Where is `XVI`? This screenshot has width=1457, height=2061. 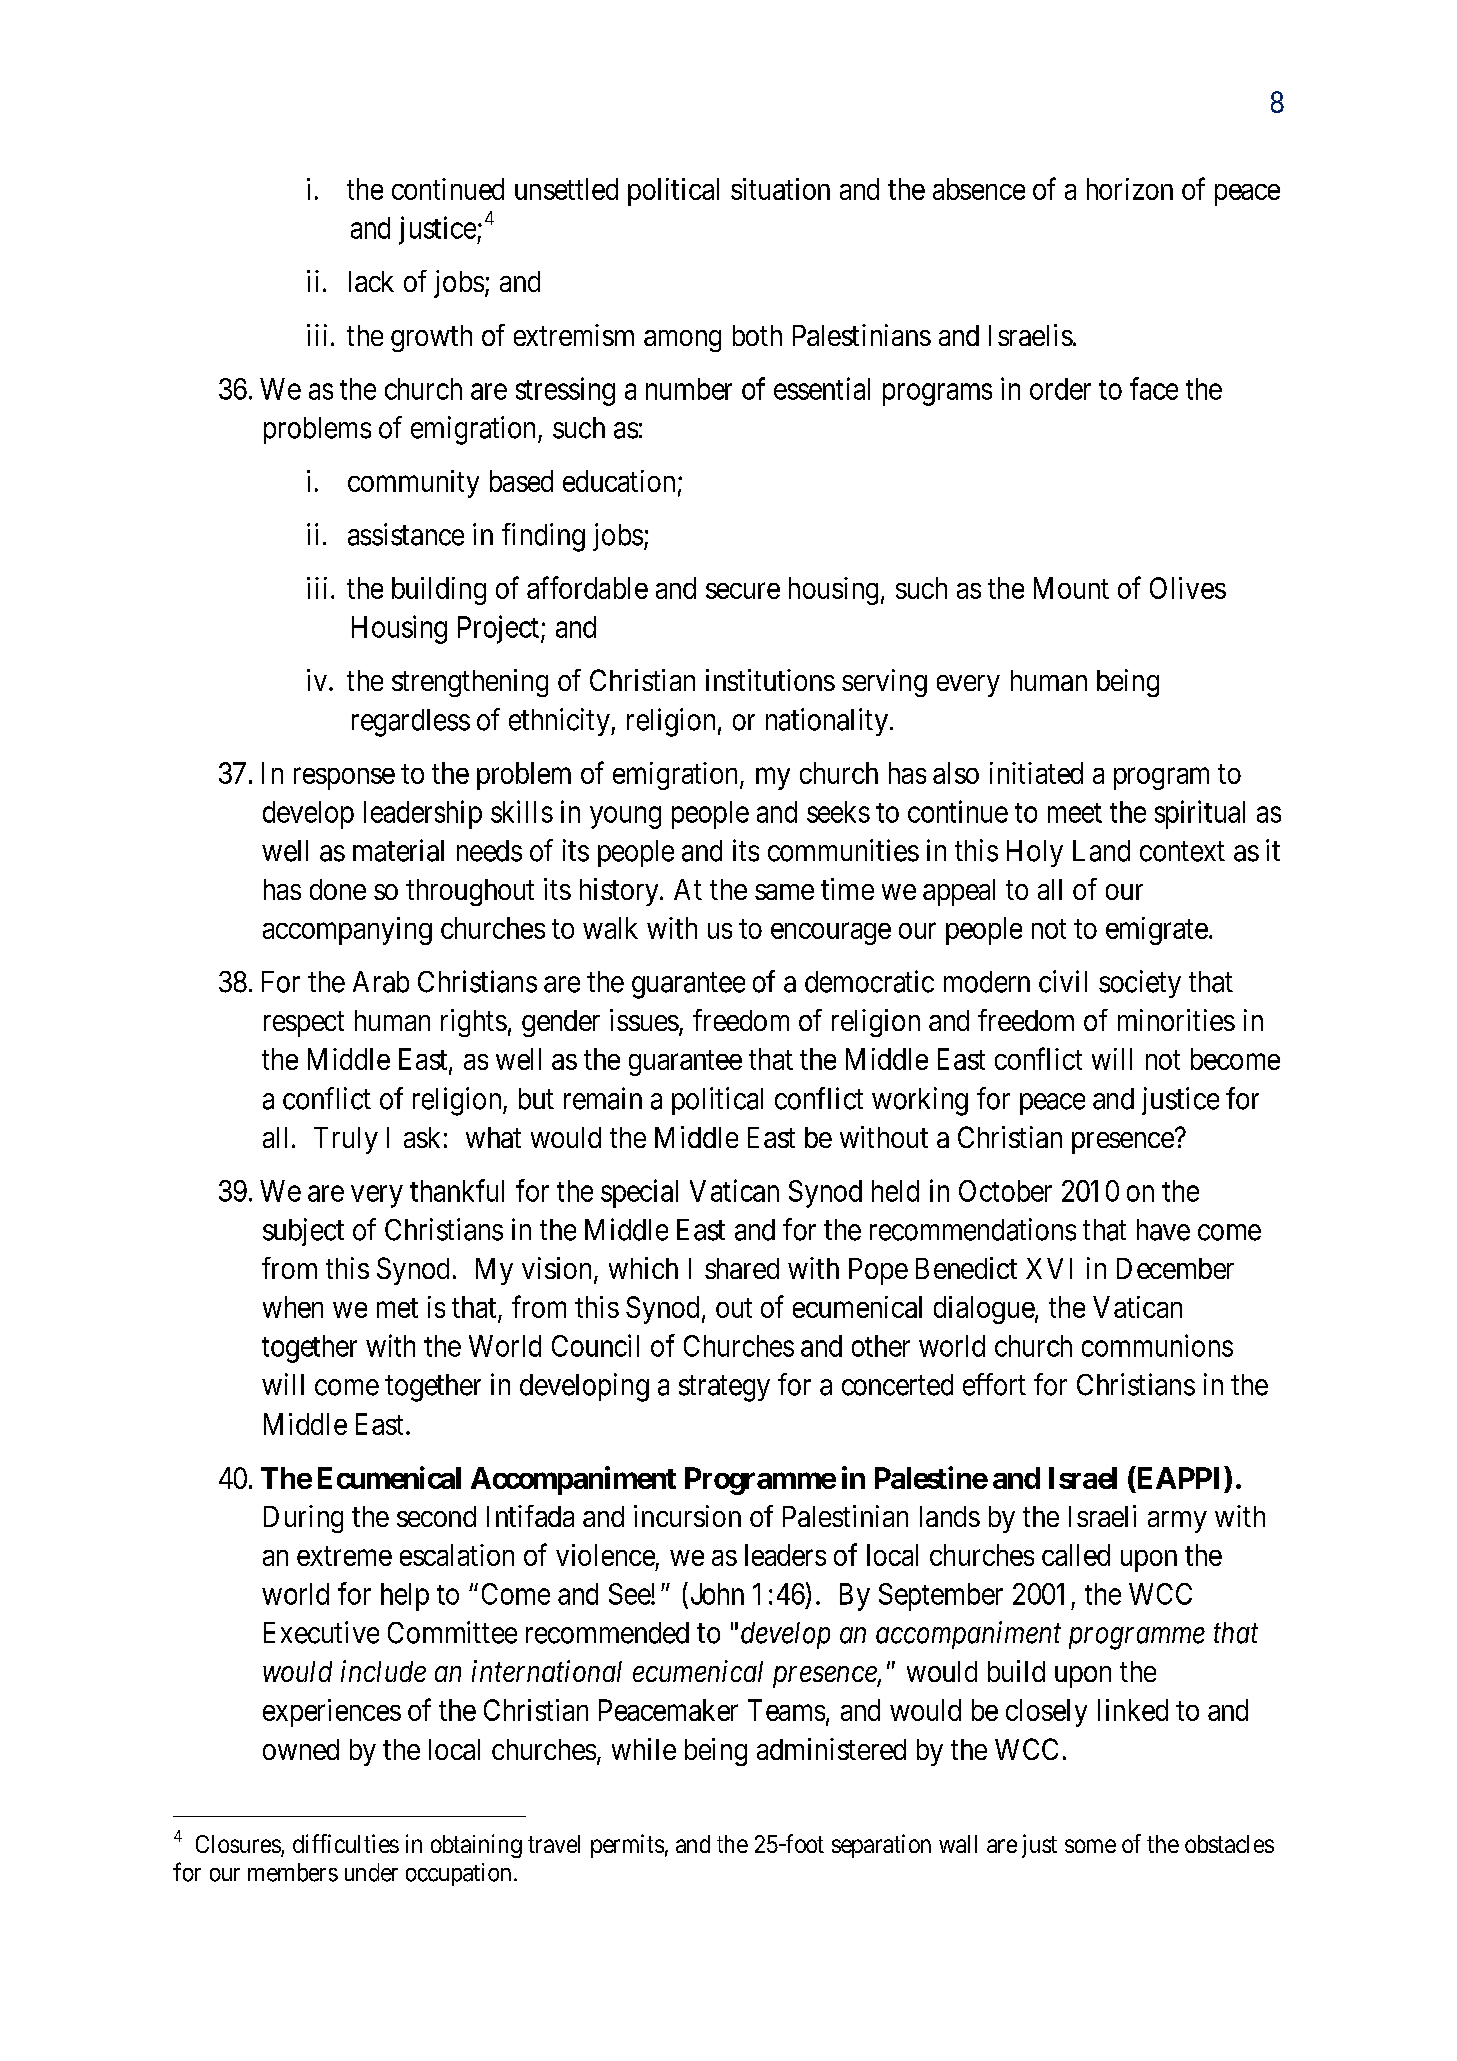
XVI is located at coordinates (1049, 1268).
